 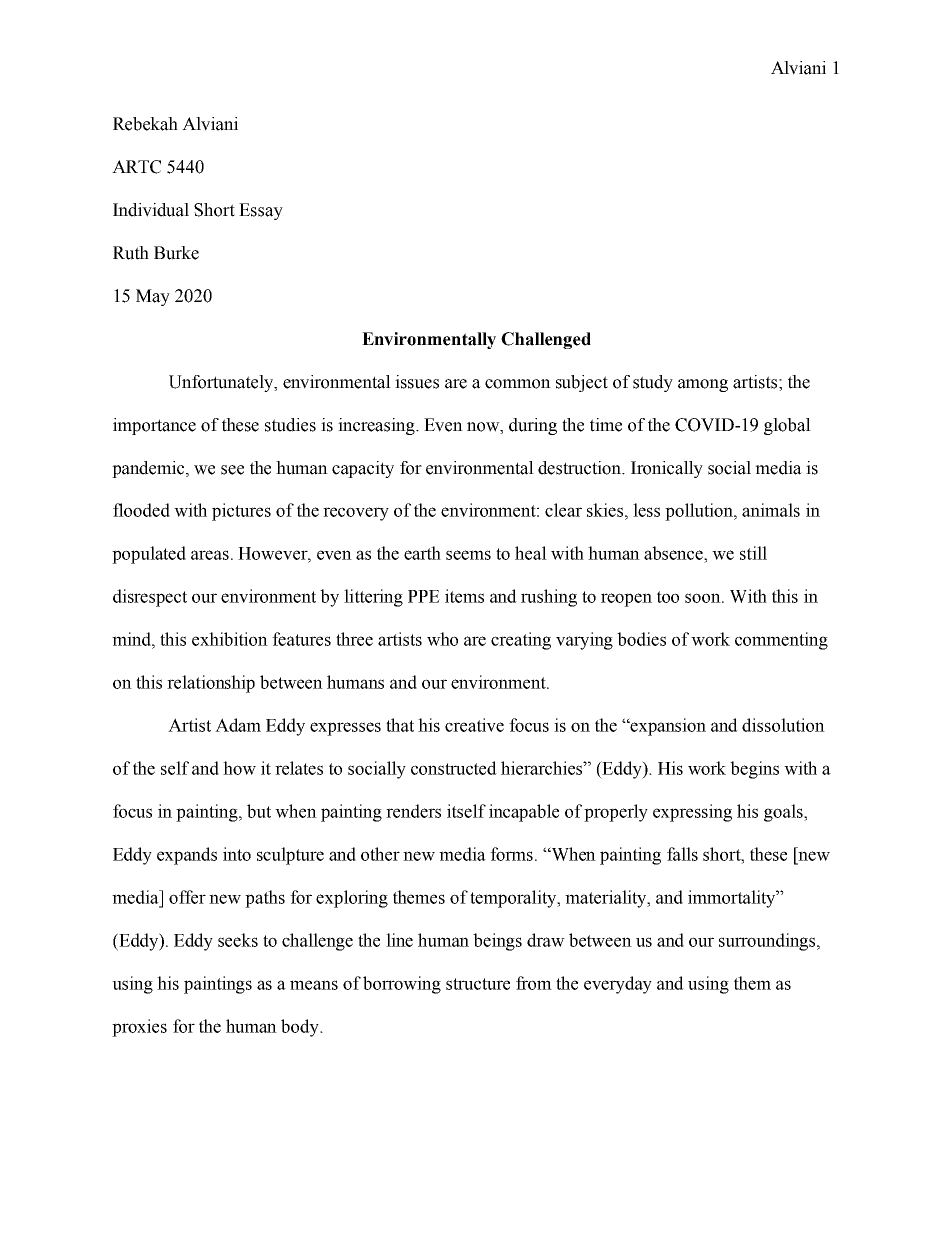 I want to click on among, so click(x=703, y=385).
